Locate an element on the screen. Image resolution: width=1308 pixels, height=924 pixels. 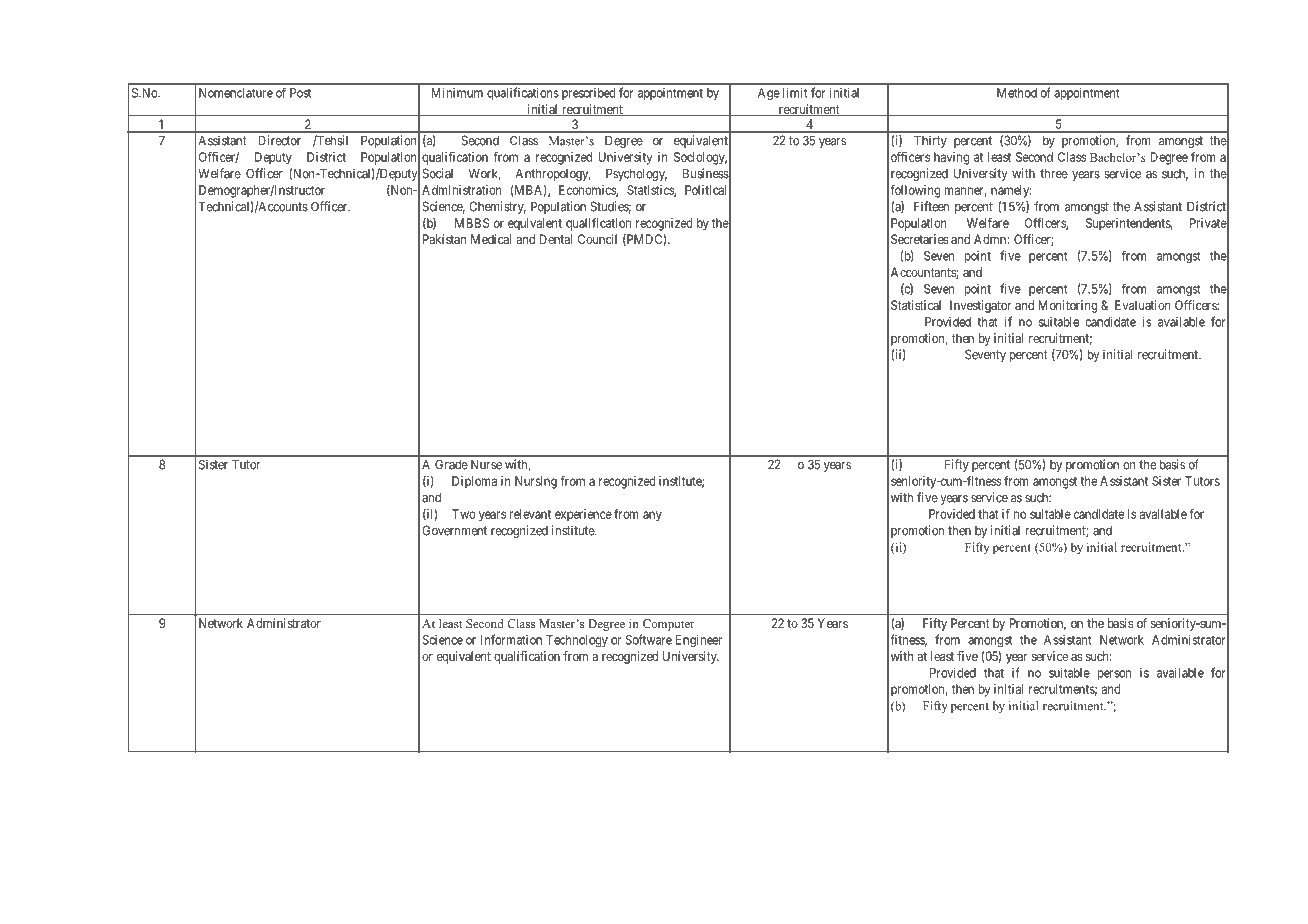
any is located at coordinates (652, 516).
